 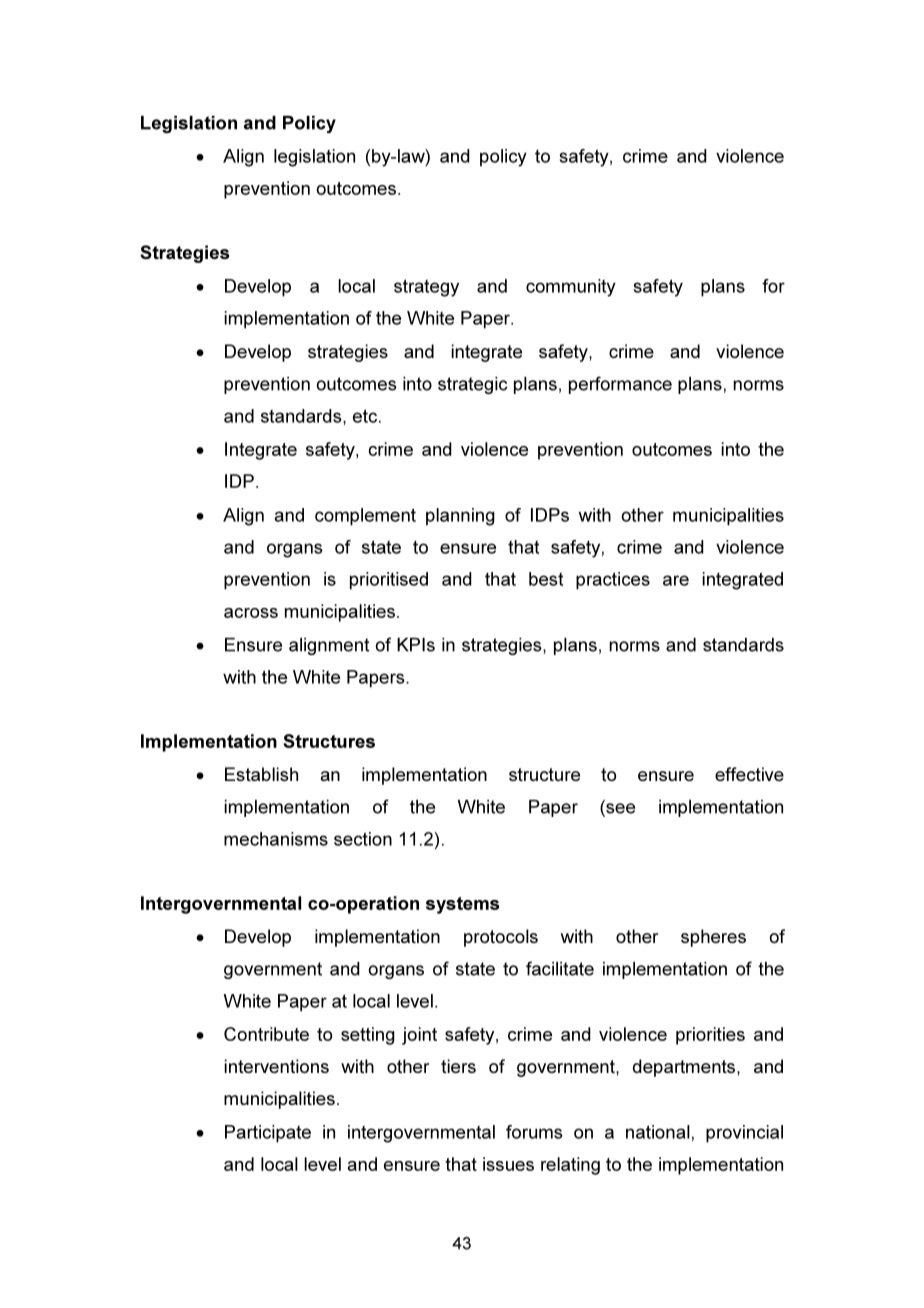 What do you see at coordinates (460, 517) in the screenshot?
I see `planning` at bounding box center [460, 517].
